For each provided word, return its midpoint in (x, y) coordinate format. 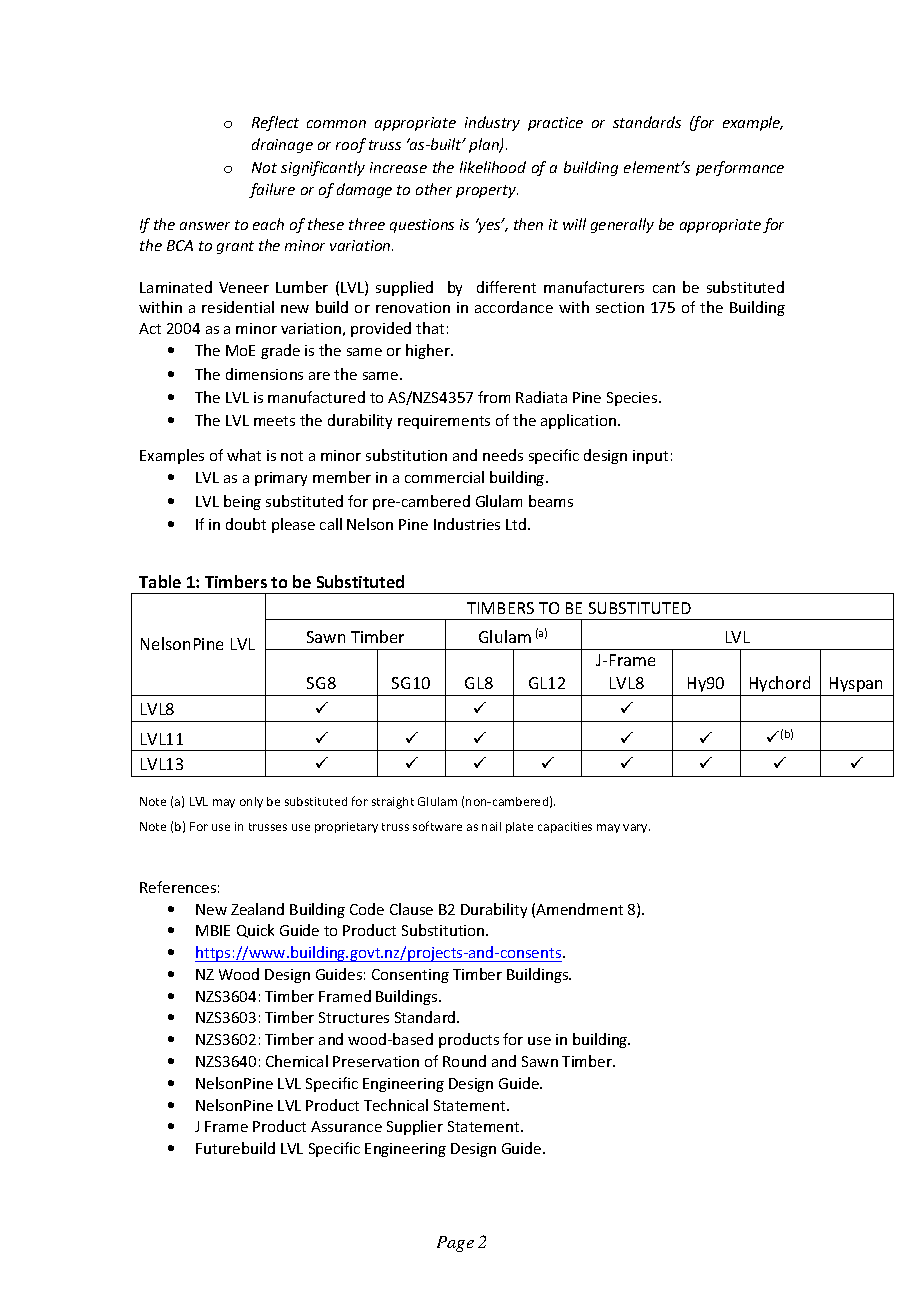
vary (636, 828)
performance (740, 168)
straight (393, 803)
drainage (282, 145)
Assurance (346, 1126)
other (434, 189)
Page (455, 1244)
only (251, 802)
